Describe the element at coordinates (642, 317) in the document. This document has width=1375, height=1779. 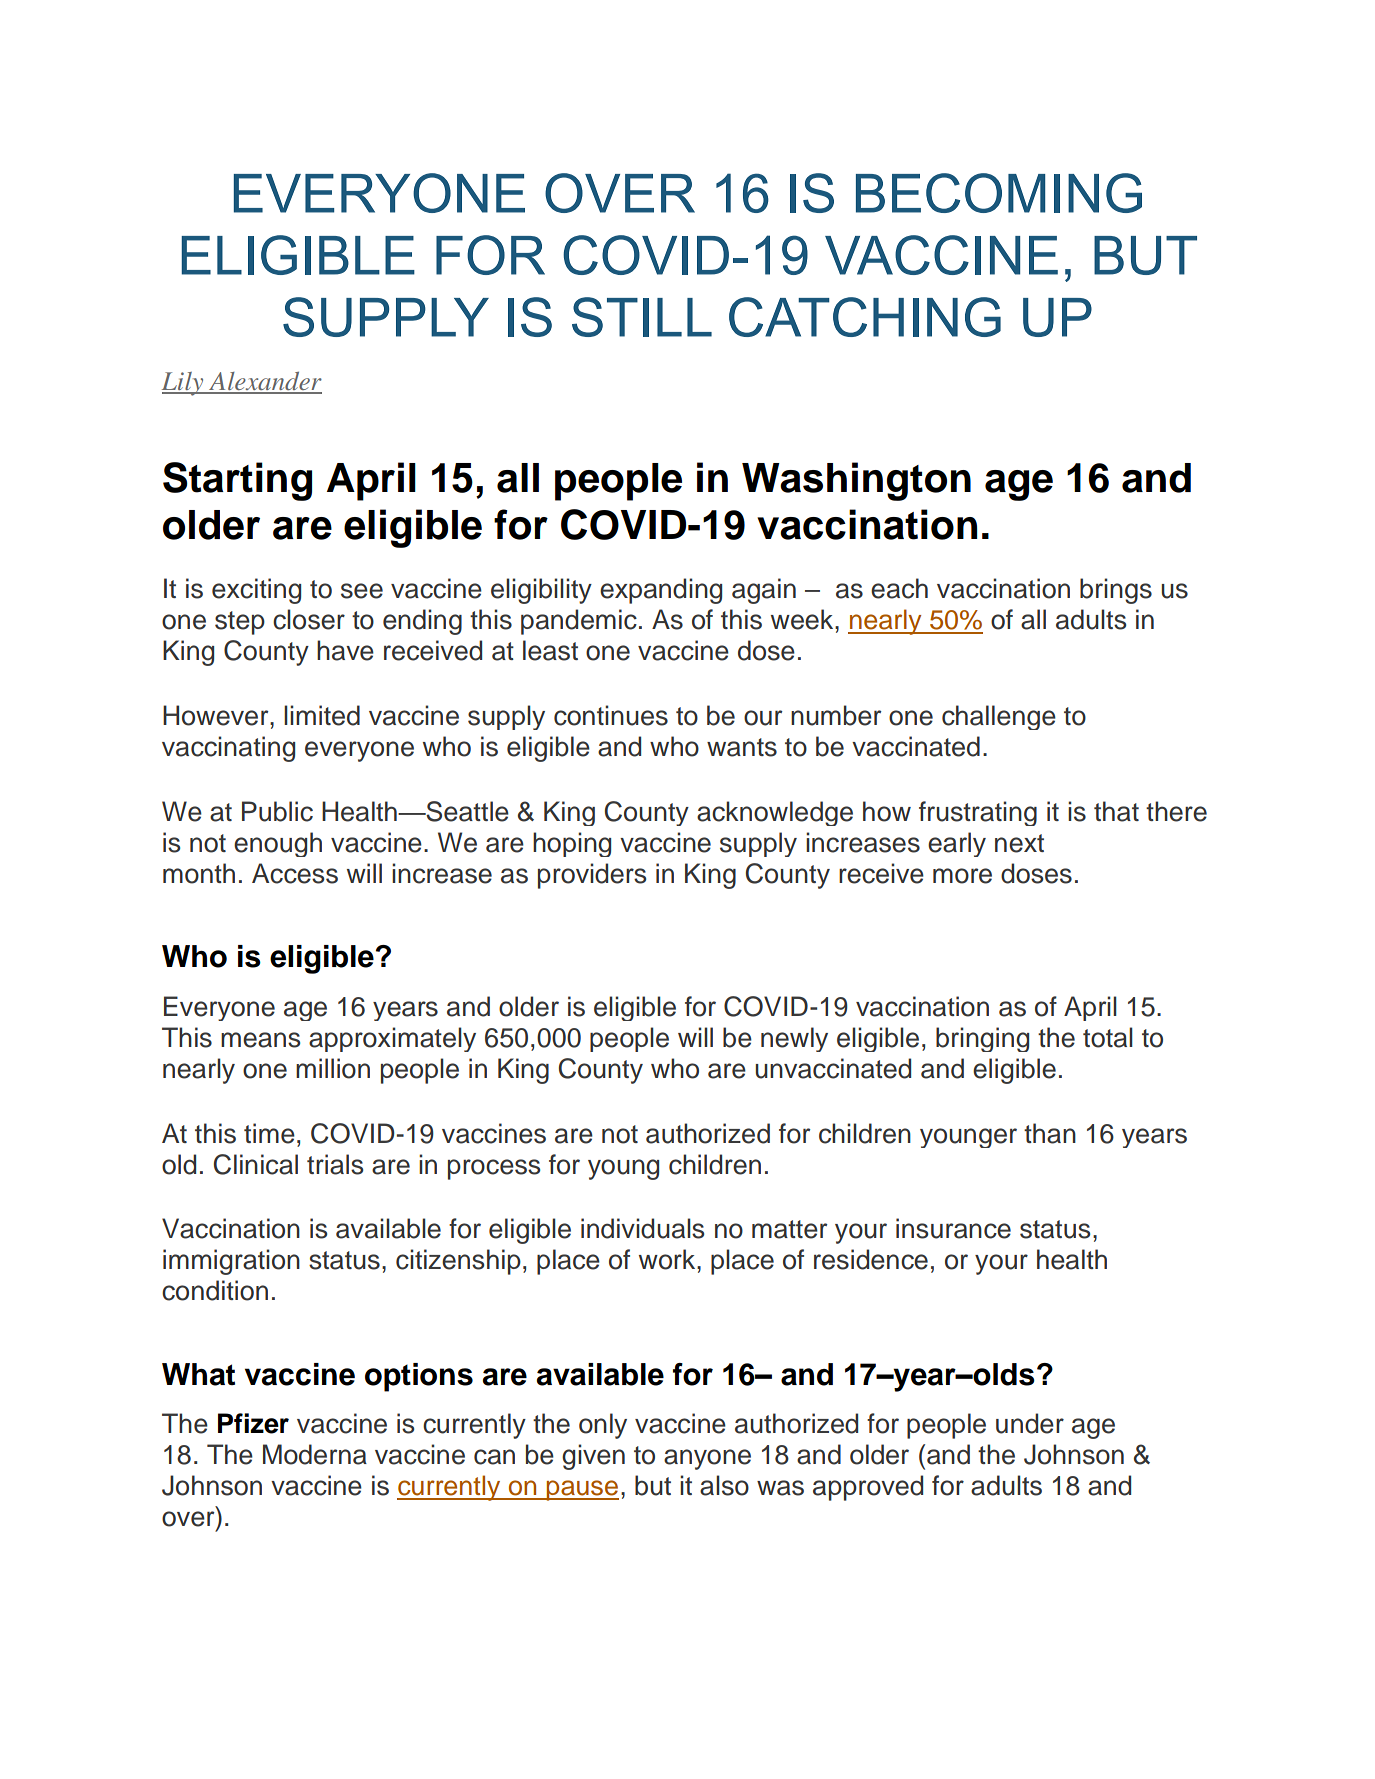
I see `STILL` at that location.
